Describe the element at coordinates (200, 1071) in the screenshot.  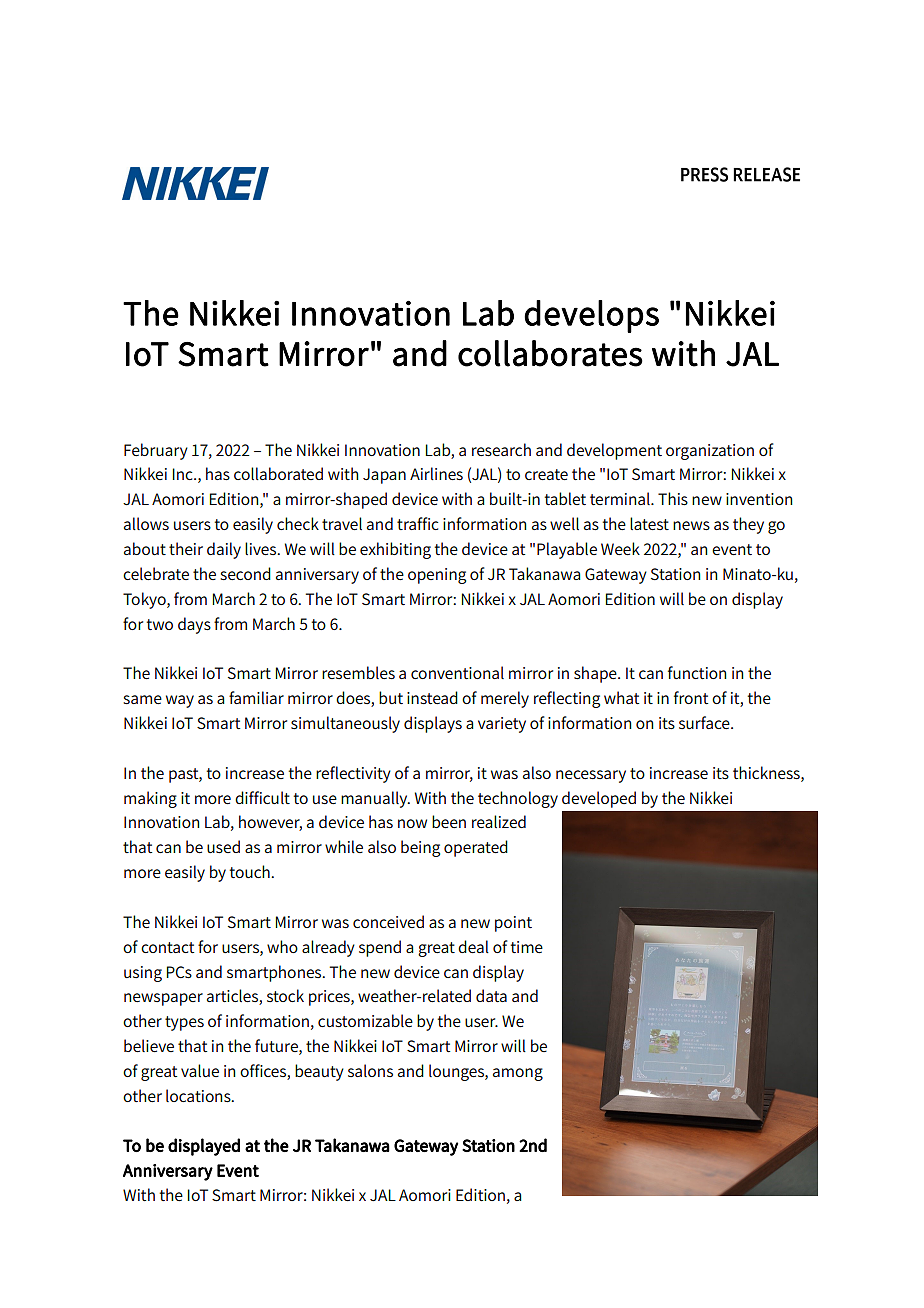
I see `value` at that location.
